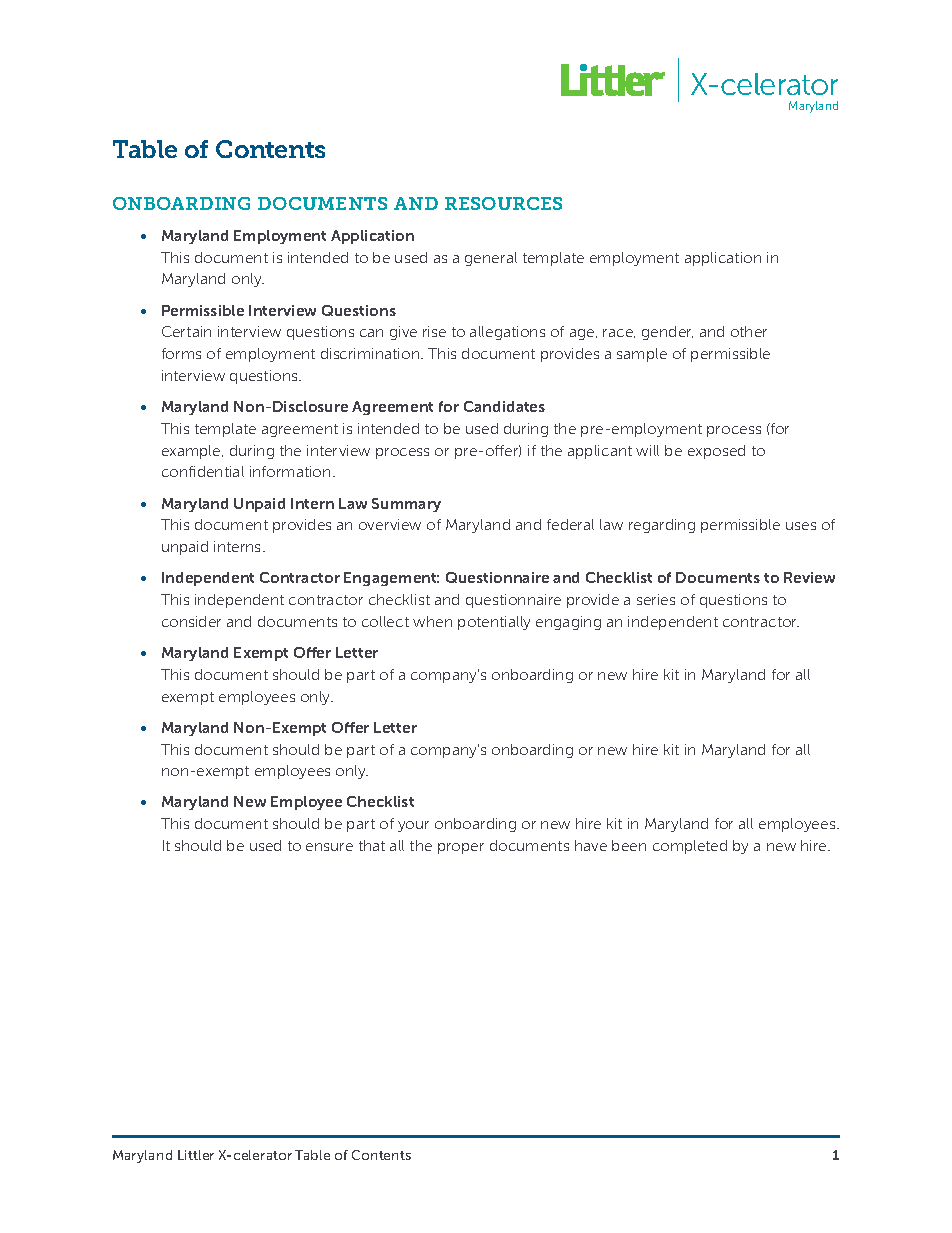  What do you see at coordinates (716, 452) in the screenshot?
I see `exposed` at bounding box center [716, 452].
